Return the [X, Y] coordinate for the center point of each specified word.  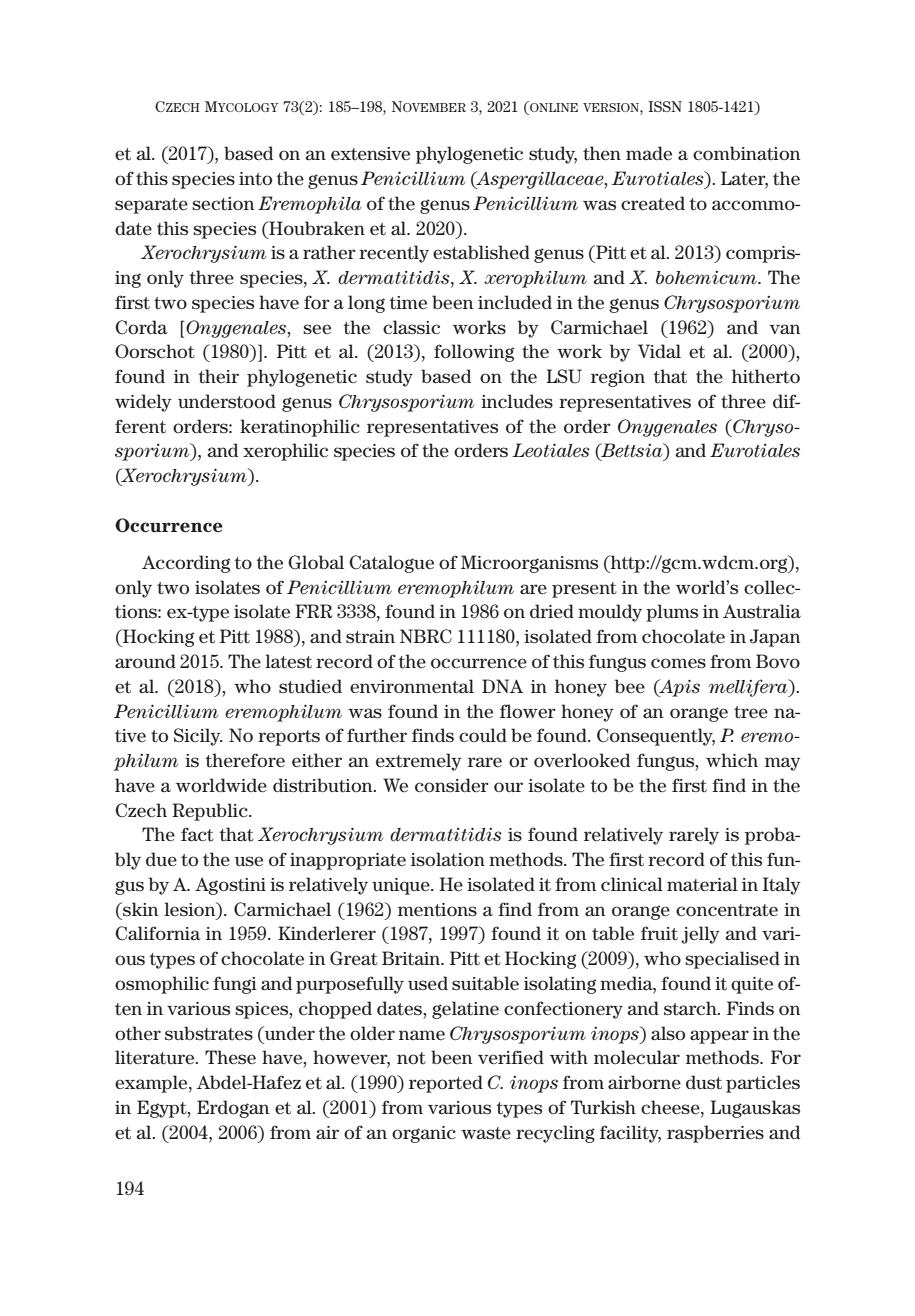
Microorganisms [529, 564]
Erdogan [233, 1109]
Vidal [659, 351]
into [255, 179]
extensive [370, 154]
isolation [448, 859]
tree [751, 712]
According [186, 564]
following [474, 353]
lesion [191, 909]
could [483, 735]
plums [672, 613]
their [219, 376]
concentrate [727, 910]
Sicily [198, 737]
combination [746, 153]
